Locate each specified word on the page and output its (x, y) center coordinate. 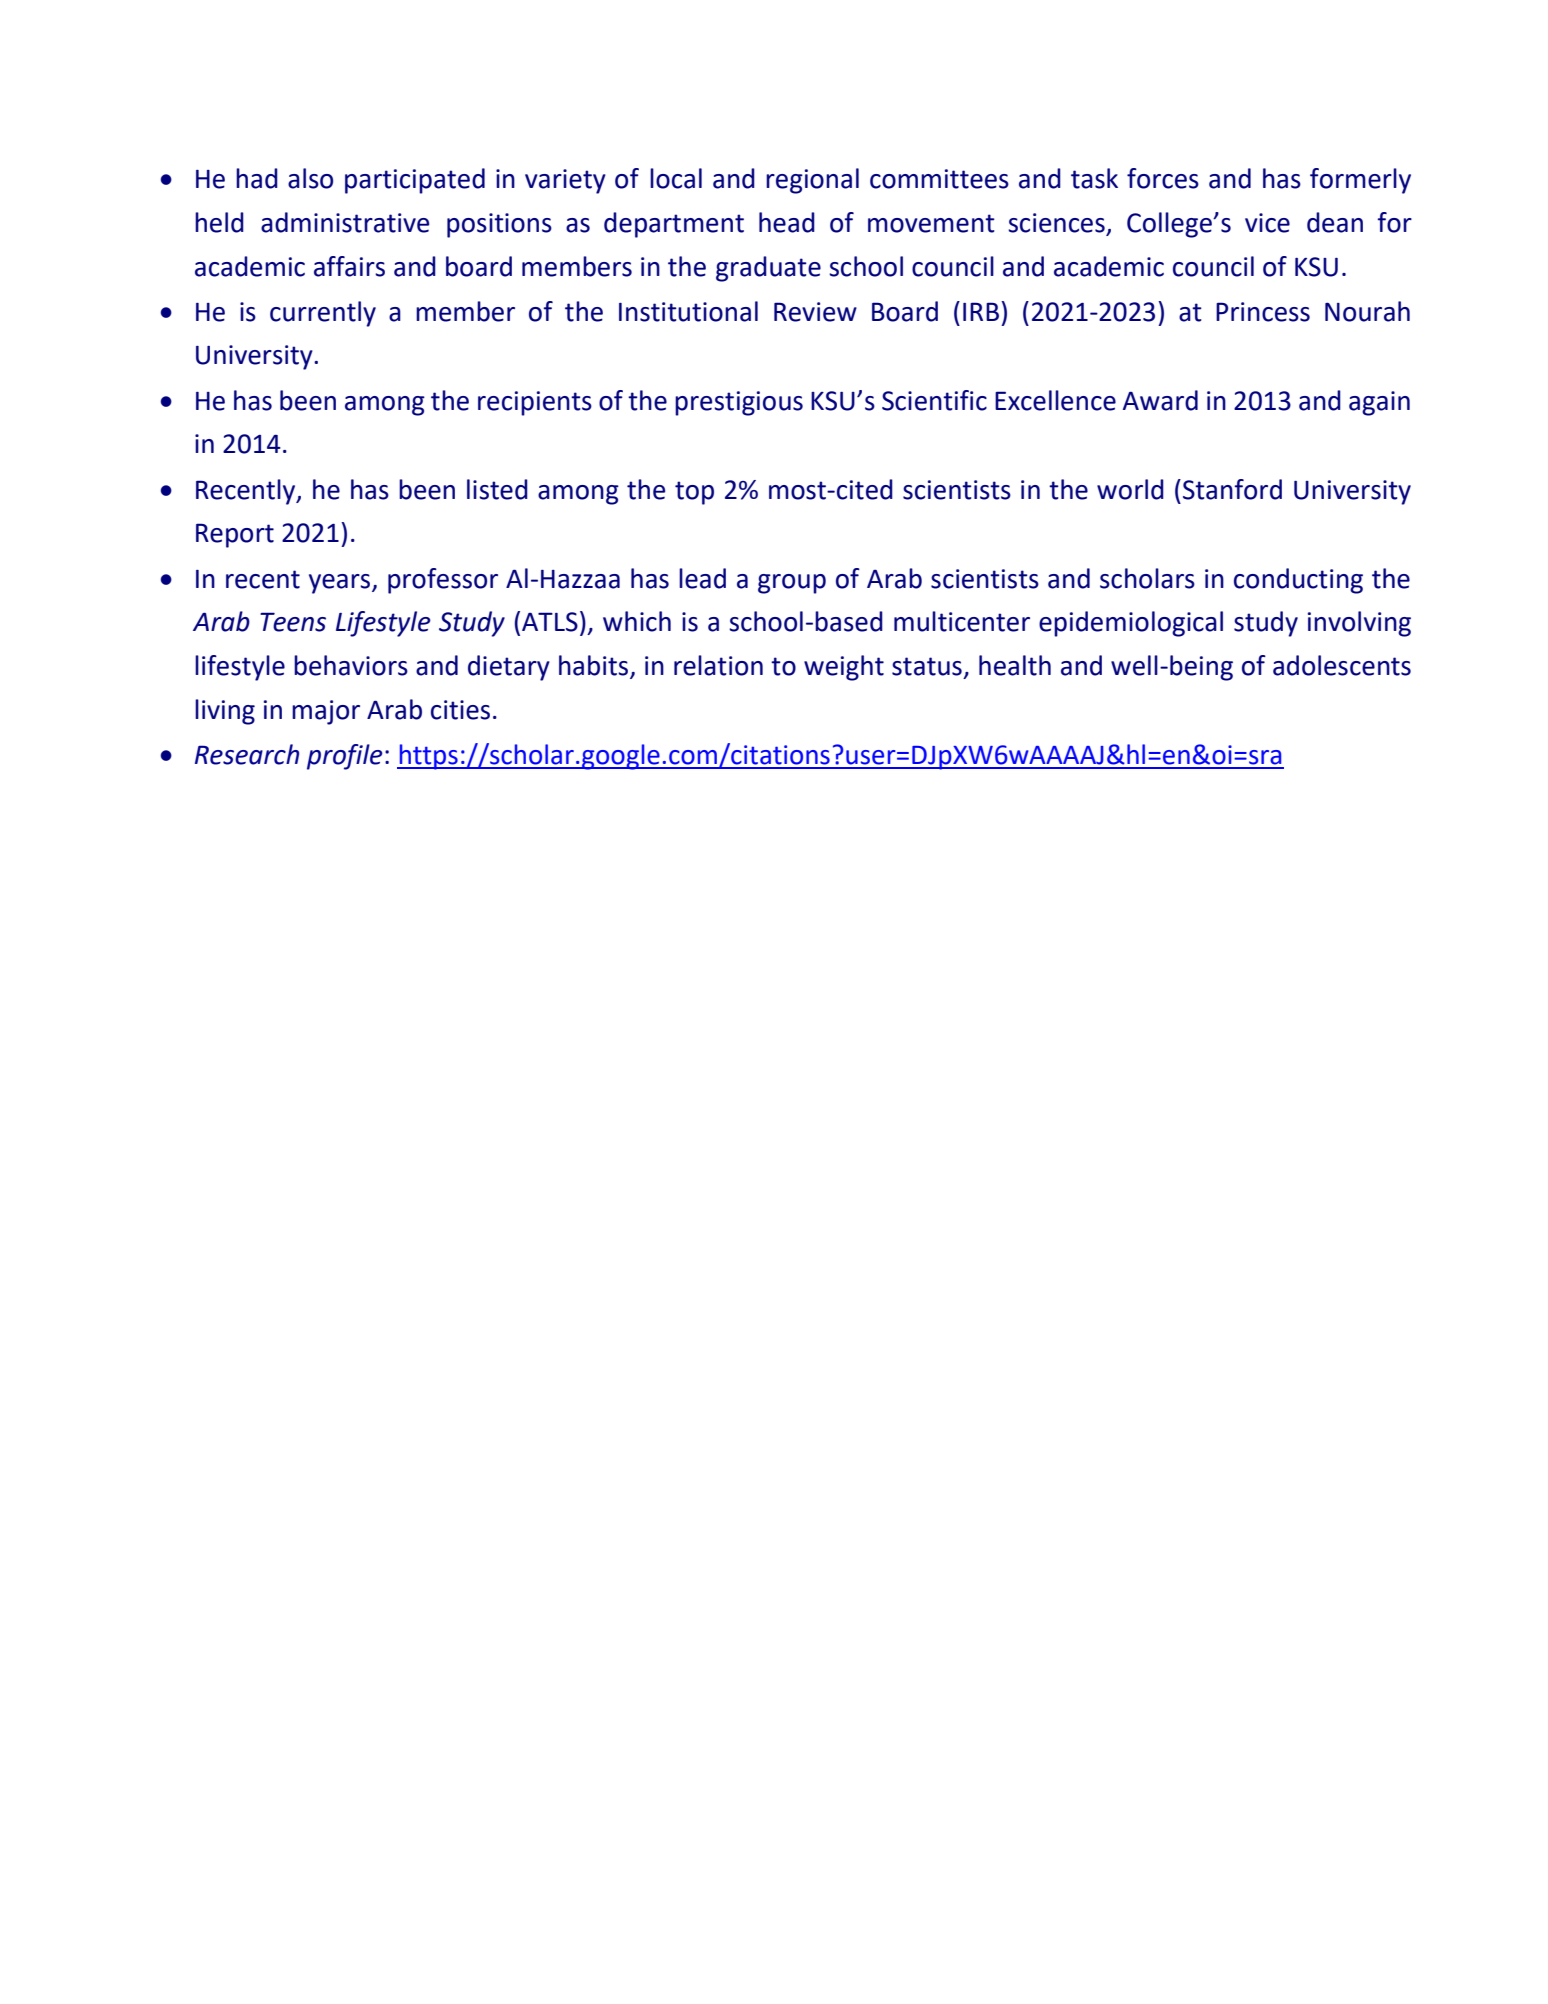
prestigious (739, 403)
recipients (535, 403)
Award (1160, 400)
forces (1163, 178)
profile (345, 757)
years (341, 584)
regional (812, 181)
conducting (1298, 581)
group (792, 584)
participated (415, 181)
